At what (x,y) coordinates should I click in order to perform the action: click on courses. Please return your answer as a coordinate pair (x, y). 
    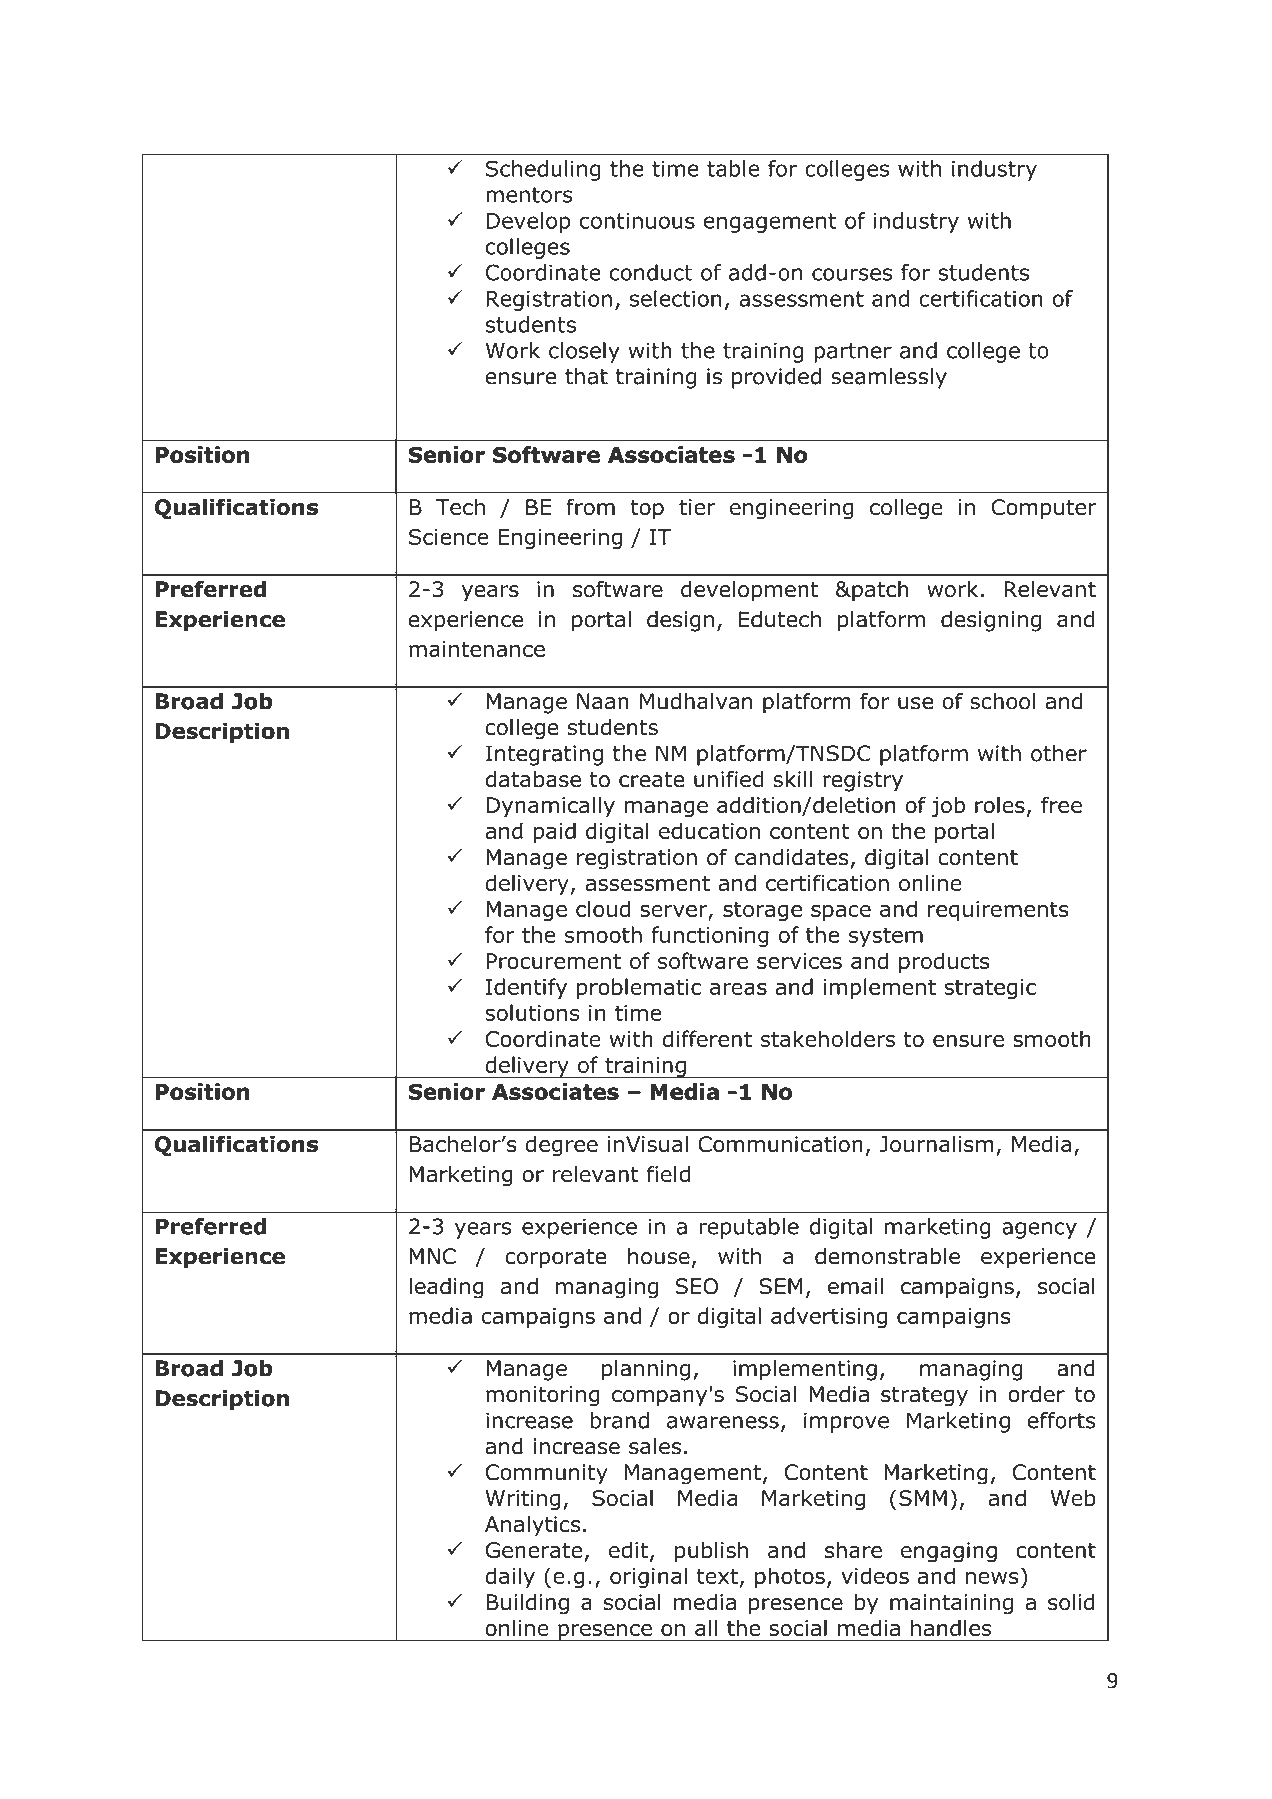
    Looking at the image, I should click on (852, 274).
